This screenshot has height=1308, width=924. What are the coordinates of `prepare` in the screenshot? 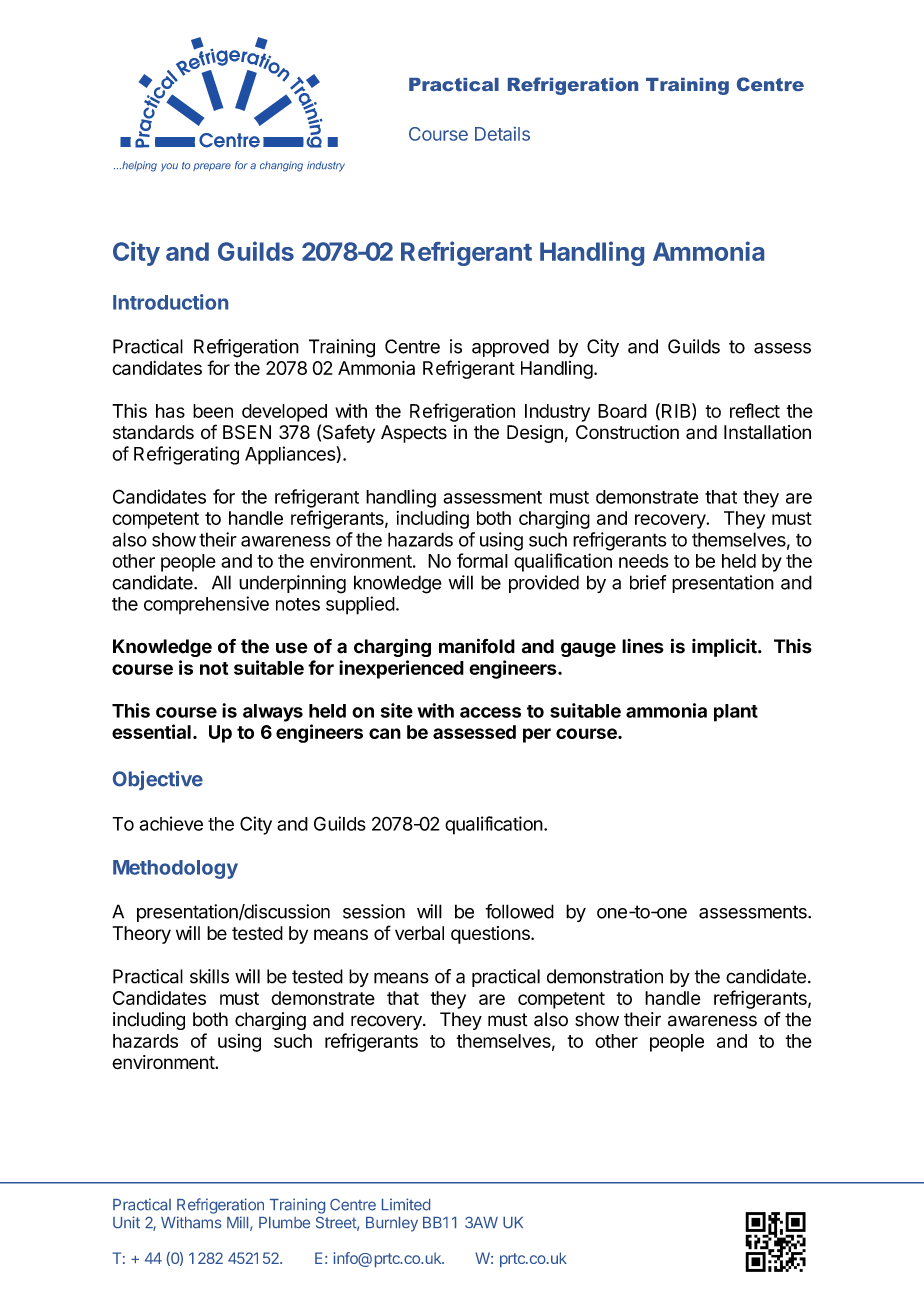 It's located at (212, 167).
